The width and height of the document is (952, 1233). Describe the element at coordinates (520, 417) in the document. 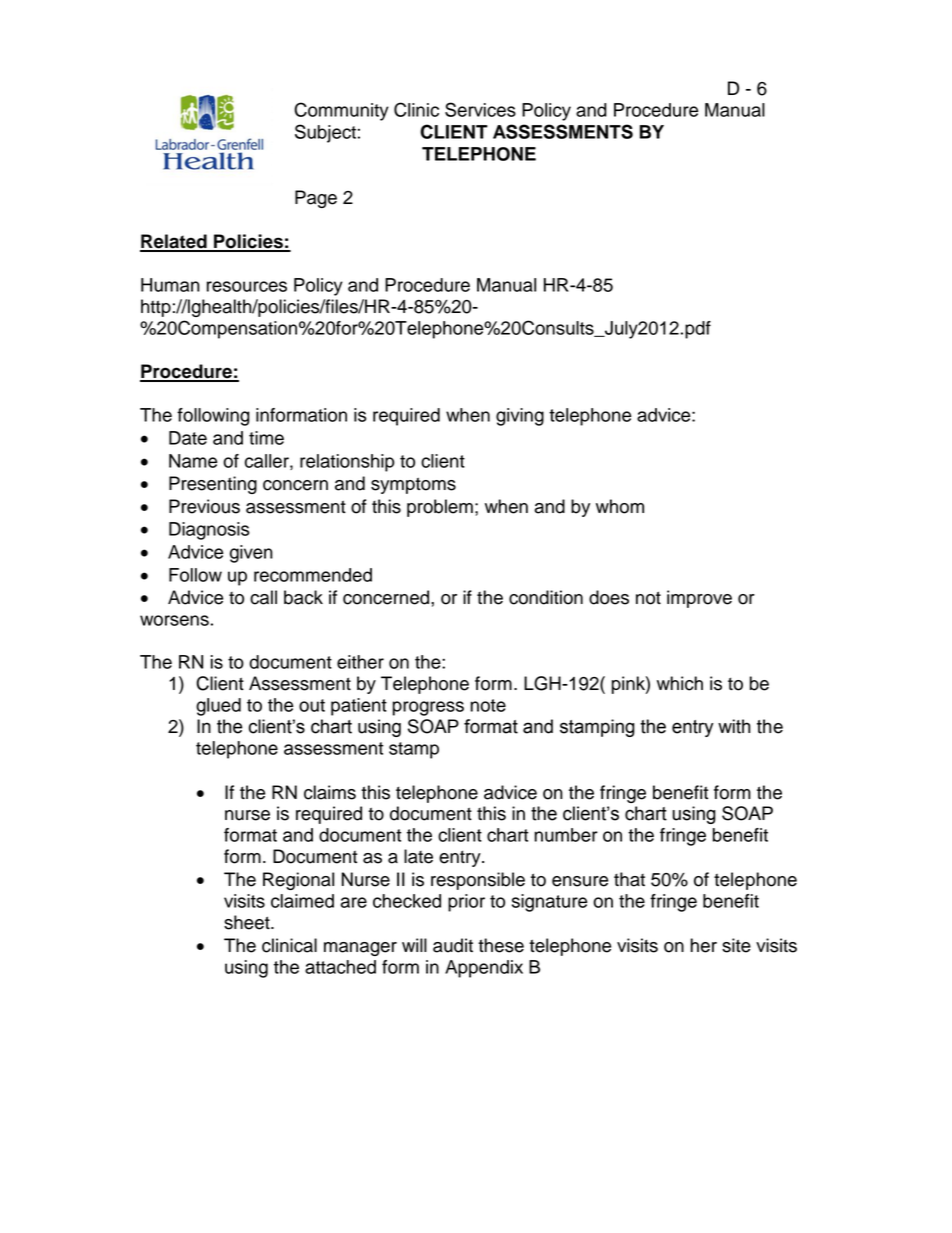

I see `giving` at that location.
